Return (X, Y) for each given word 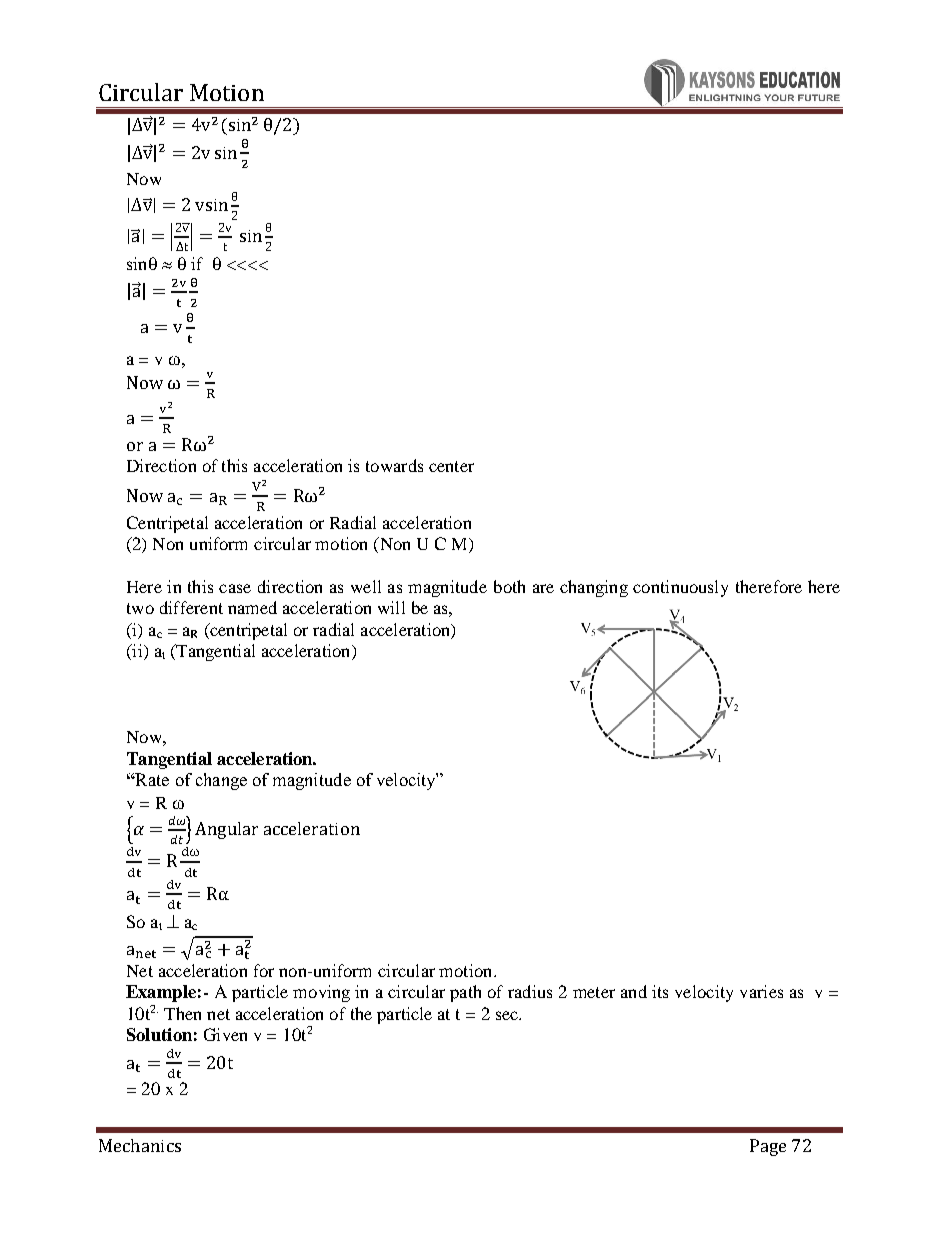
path (465, 993)
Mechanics (140, 1145)
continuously (680, 588)
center (451, 466)
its (660, 991)
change (221, 781)
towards (394, 465)
